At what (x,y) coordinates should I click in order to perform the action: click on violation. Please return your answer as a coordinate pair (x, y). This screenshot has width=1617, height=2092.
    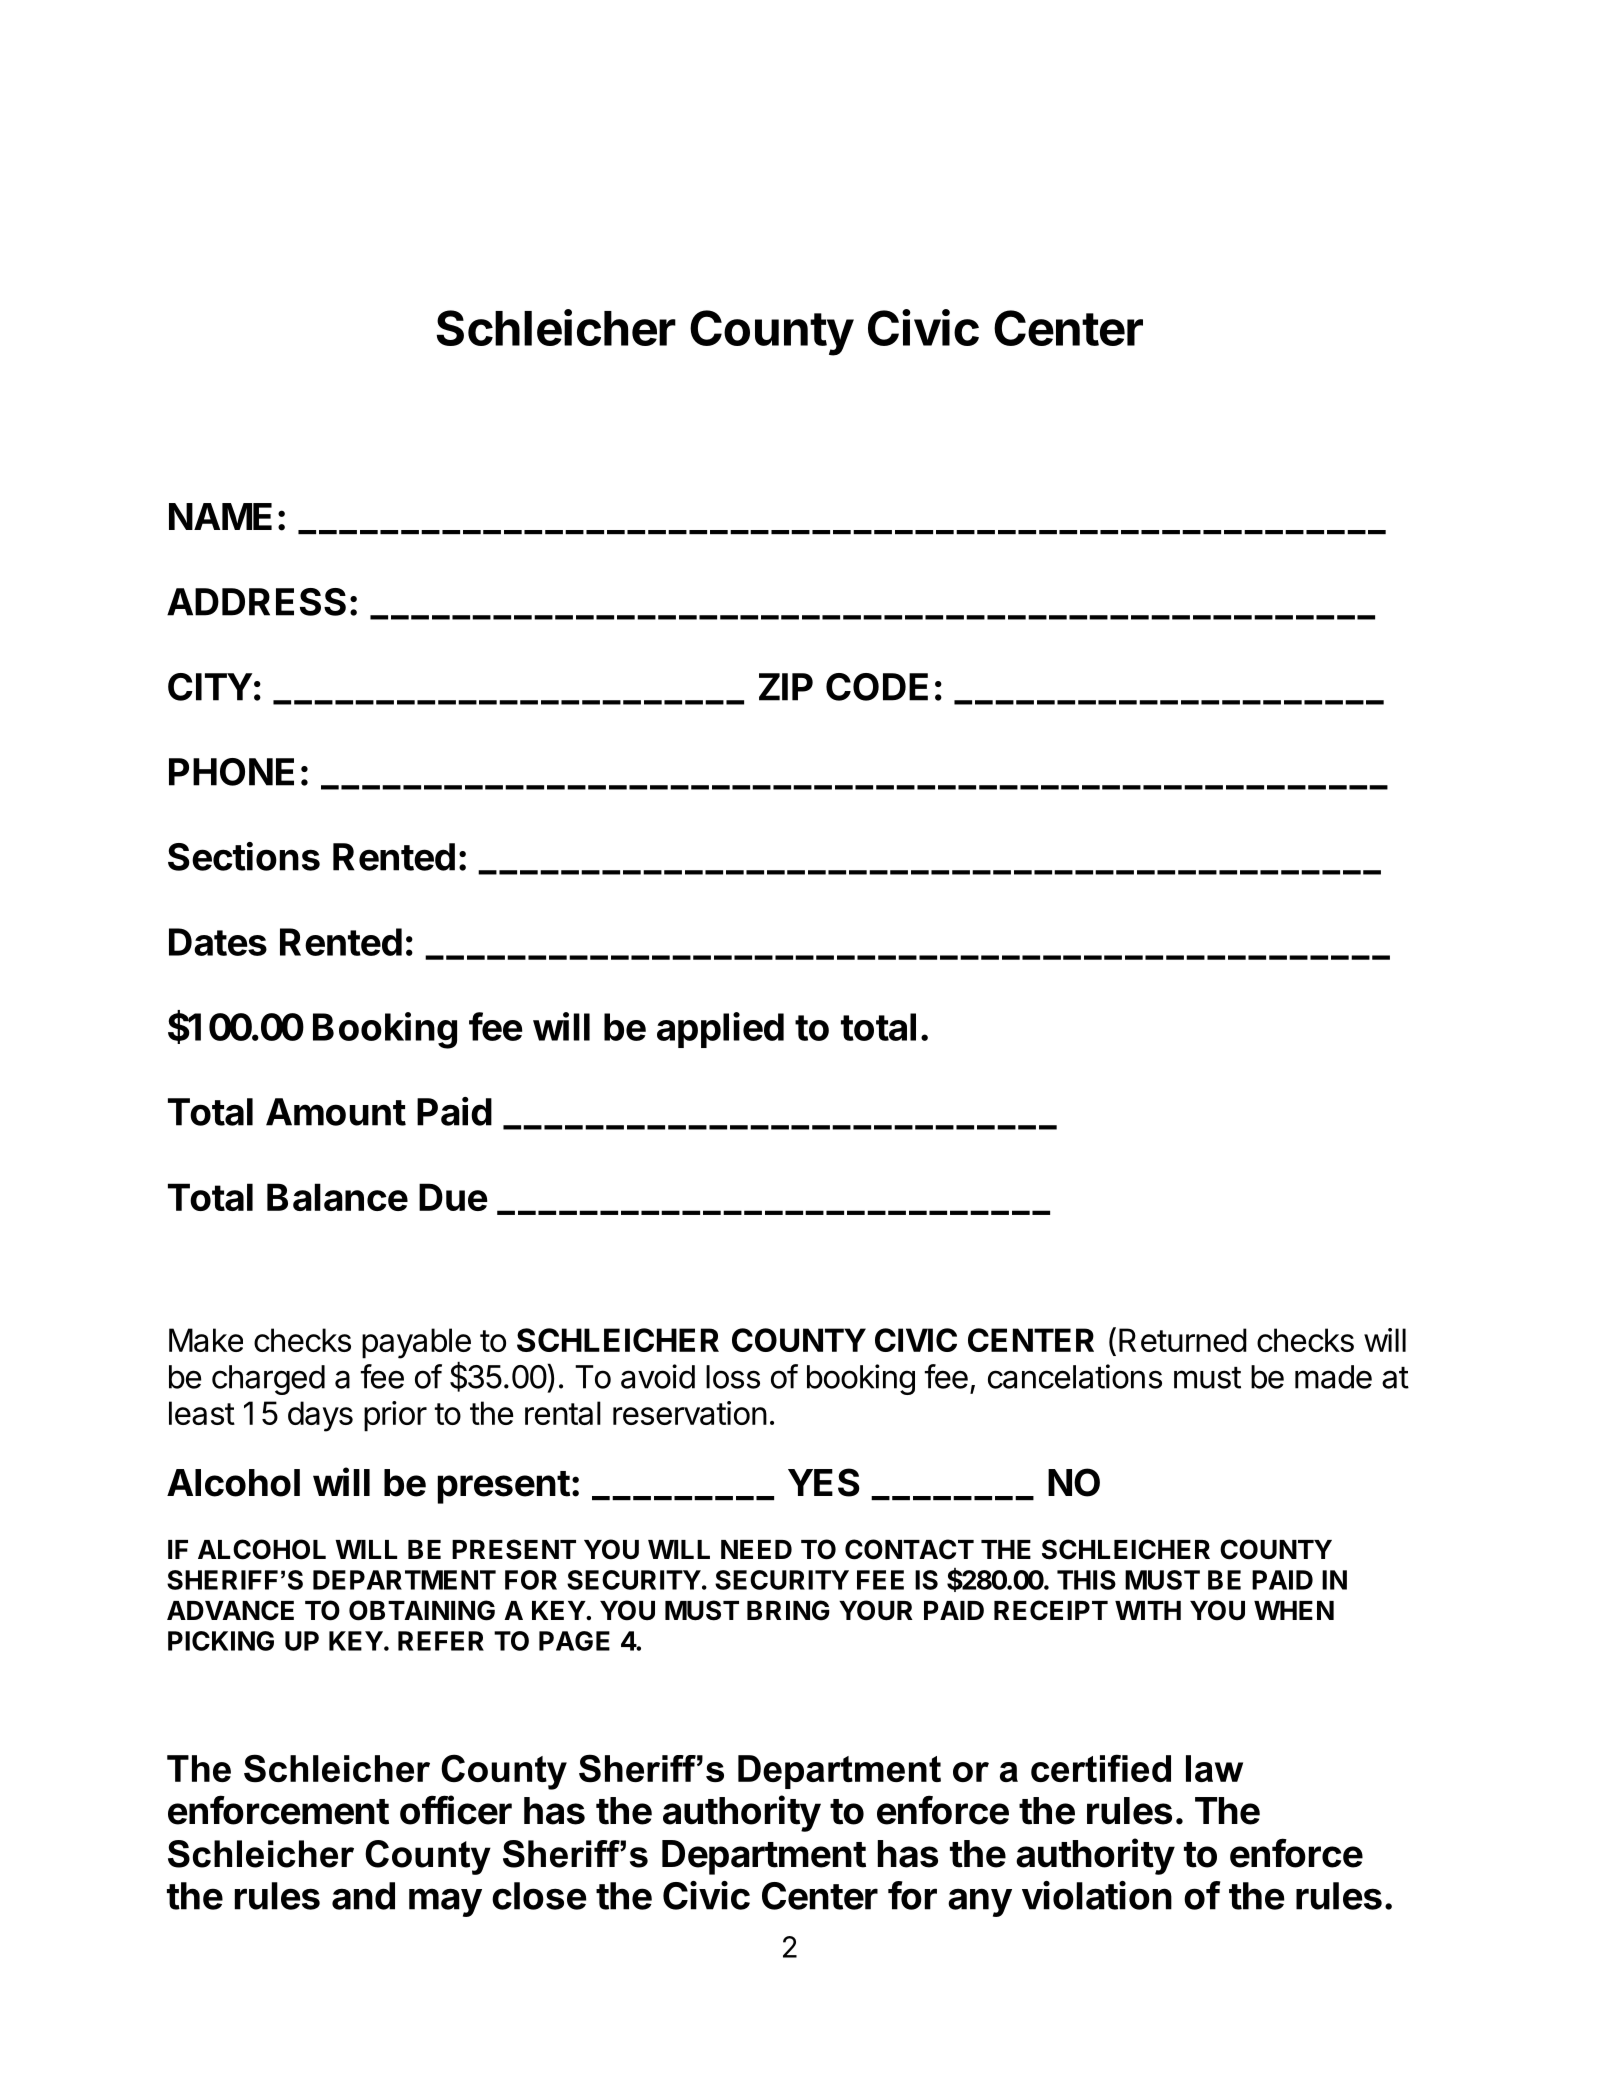
    Looking at the image, I should click on (1097, 1895).
